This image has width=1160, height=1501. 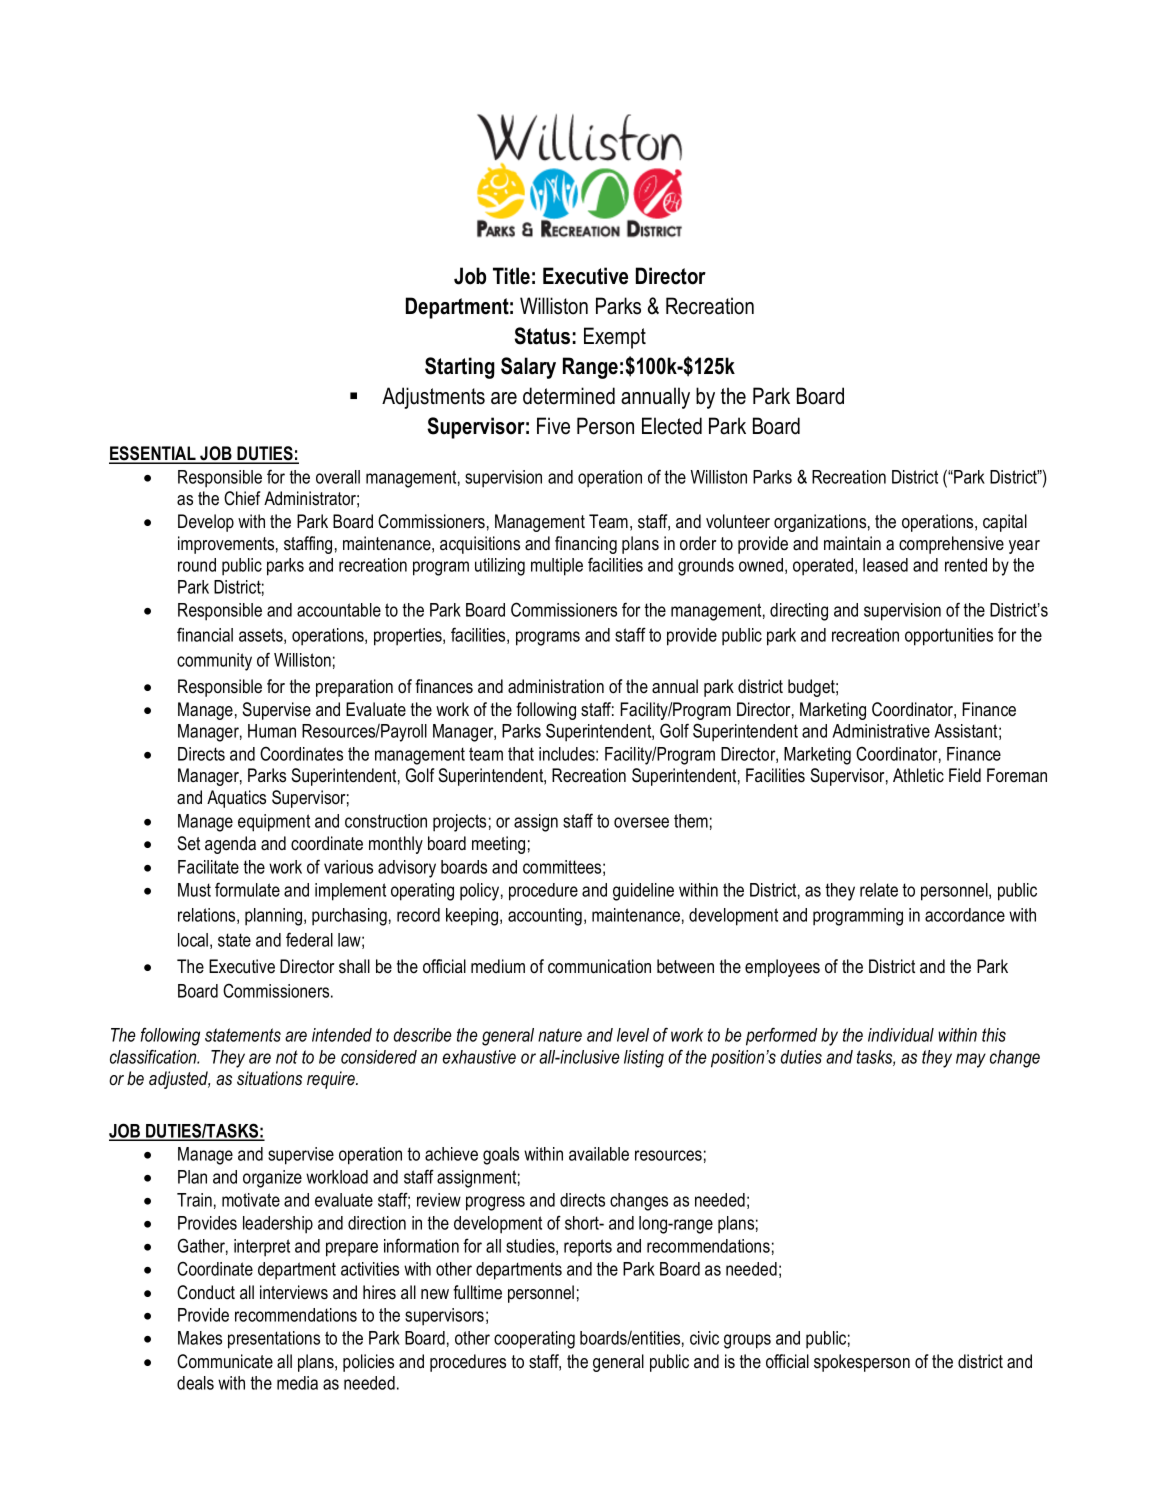 I want to click on Human, so click(x=272, y=731).
